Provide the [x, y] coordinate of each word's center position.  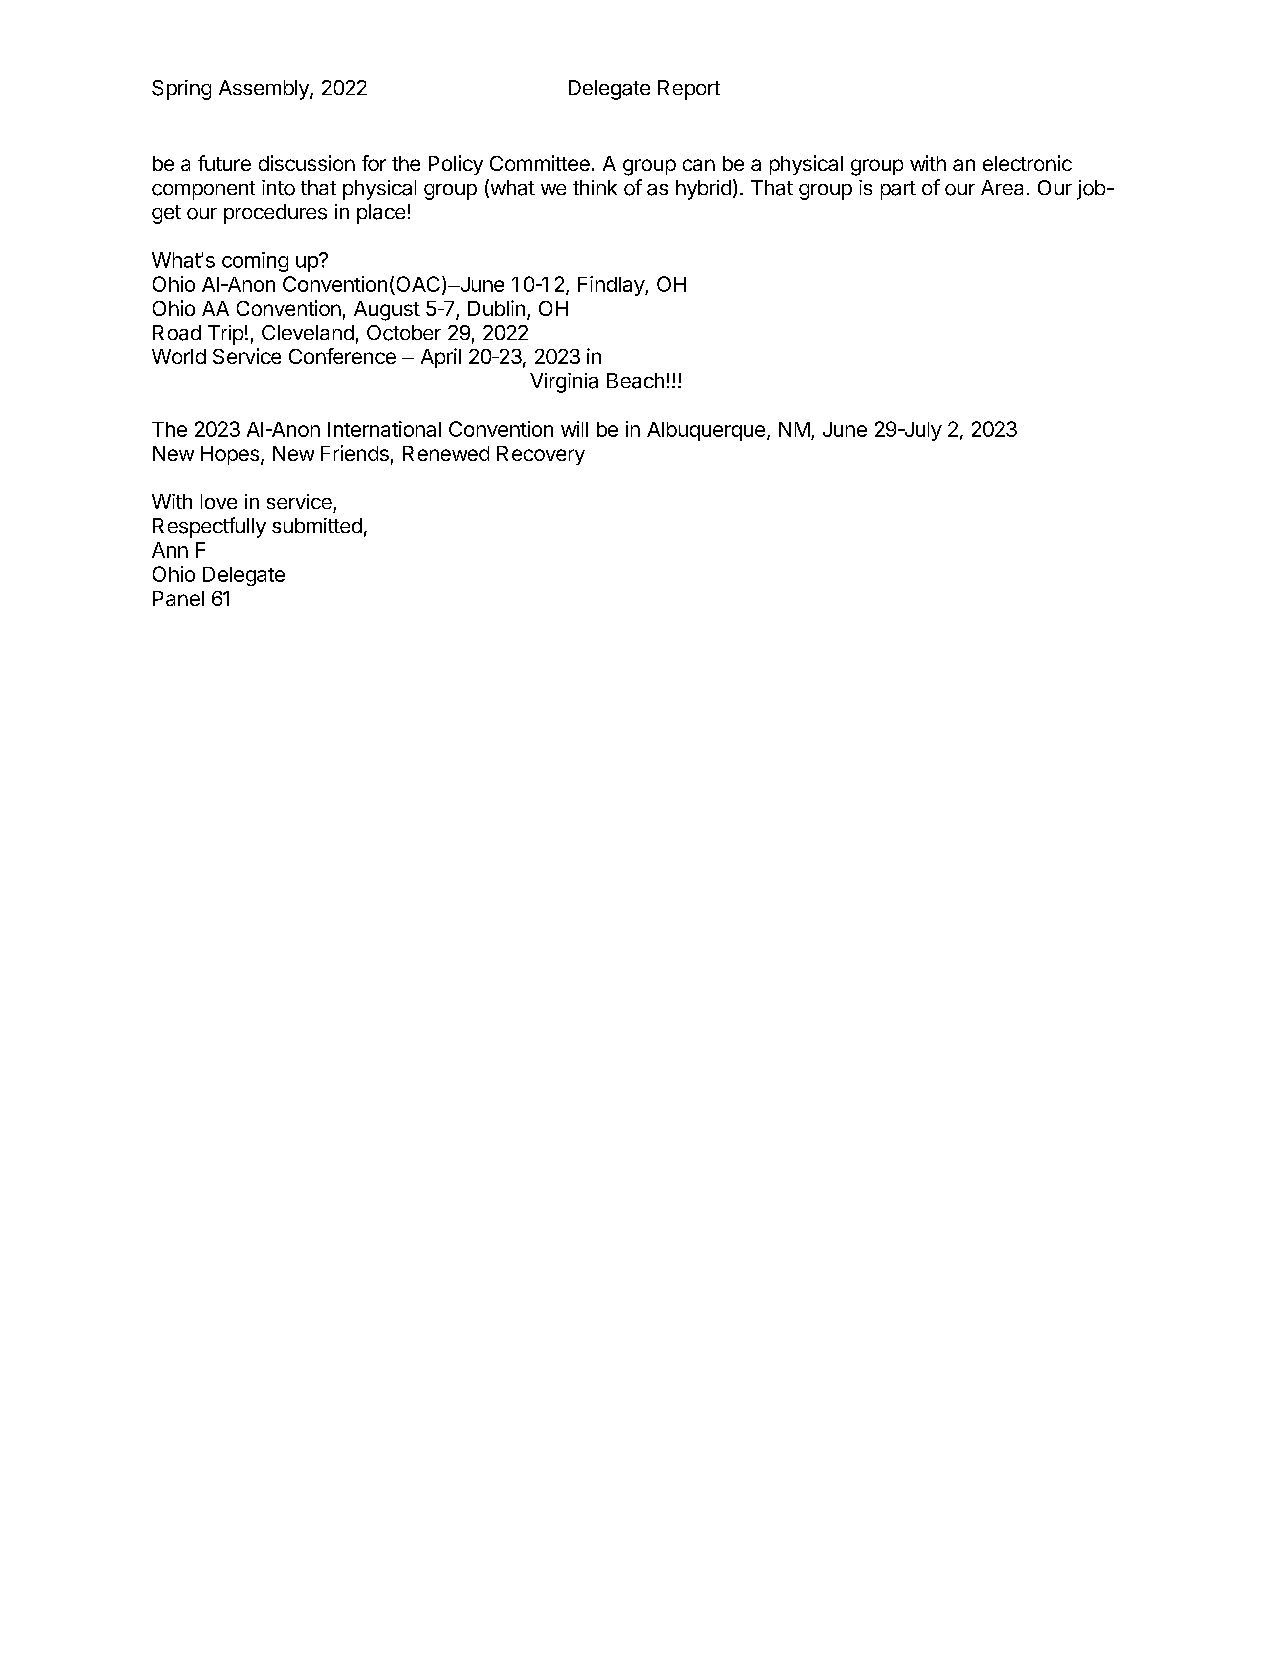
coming [255, 262]
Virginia [564, 383]
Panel [178, 598]
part [898, 190]
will [574, 429]
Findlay [612, 286]
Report [689, 90]
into [278, 188]
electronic [1027, 163]
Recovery [541, 455]
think [595, 187]
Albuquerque [706, 431]
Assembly [265, 90]
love [219, 501]
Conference [342, 356]
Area [1002, 187]
